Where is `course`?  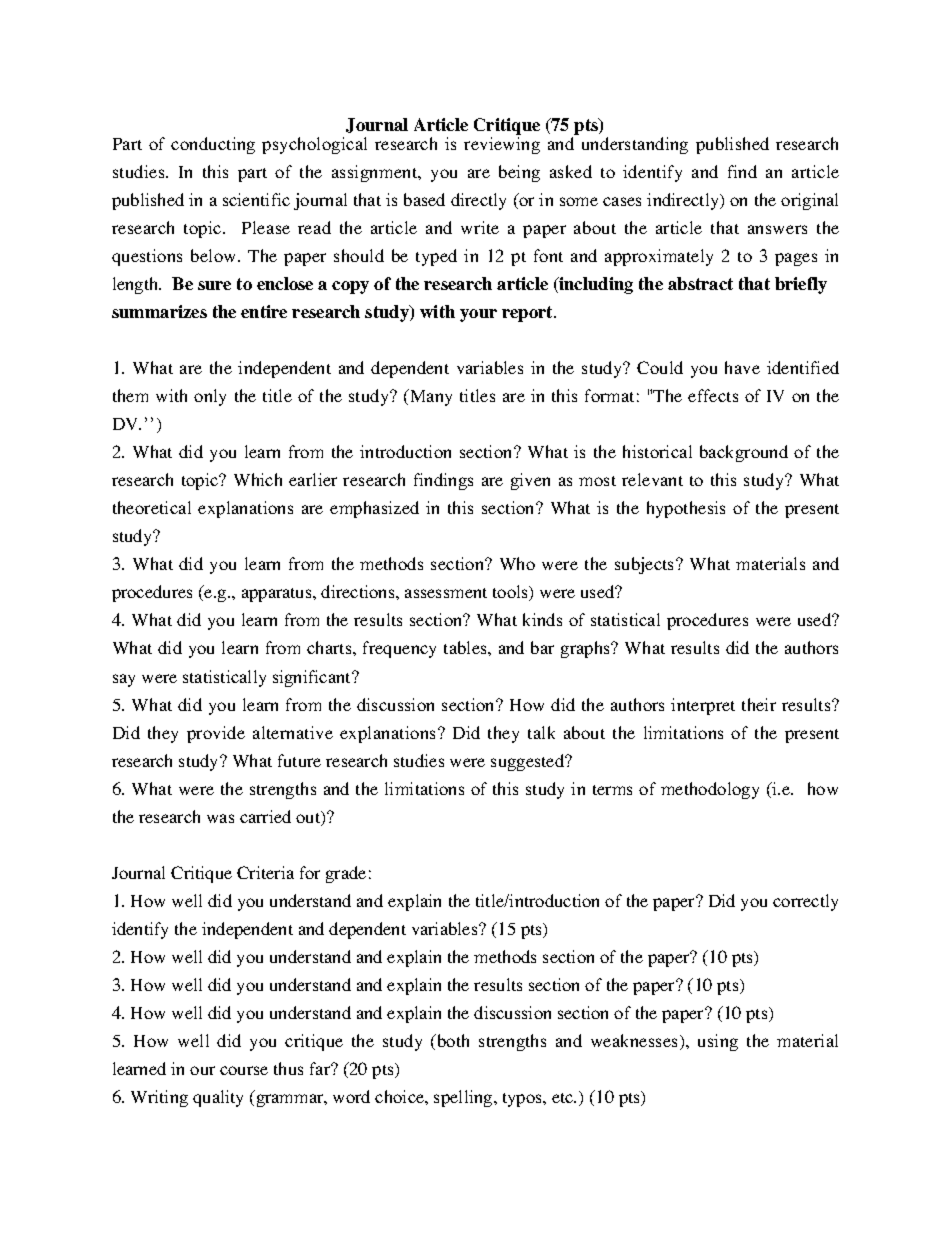
course is located at coordinates (244, 1070).
